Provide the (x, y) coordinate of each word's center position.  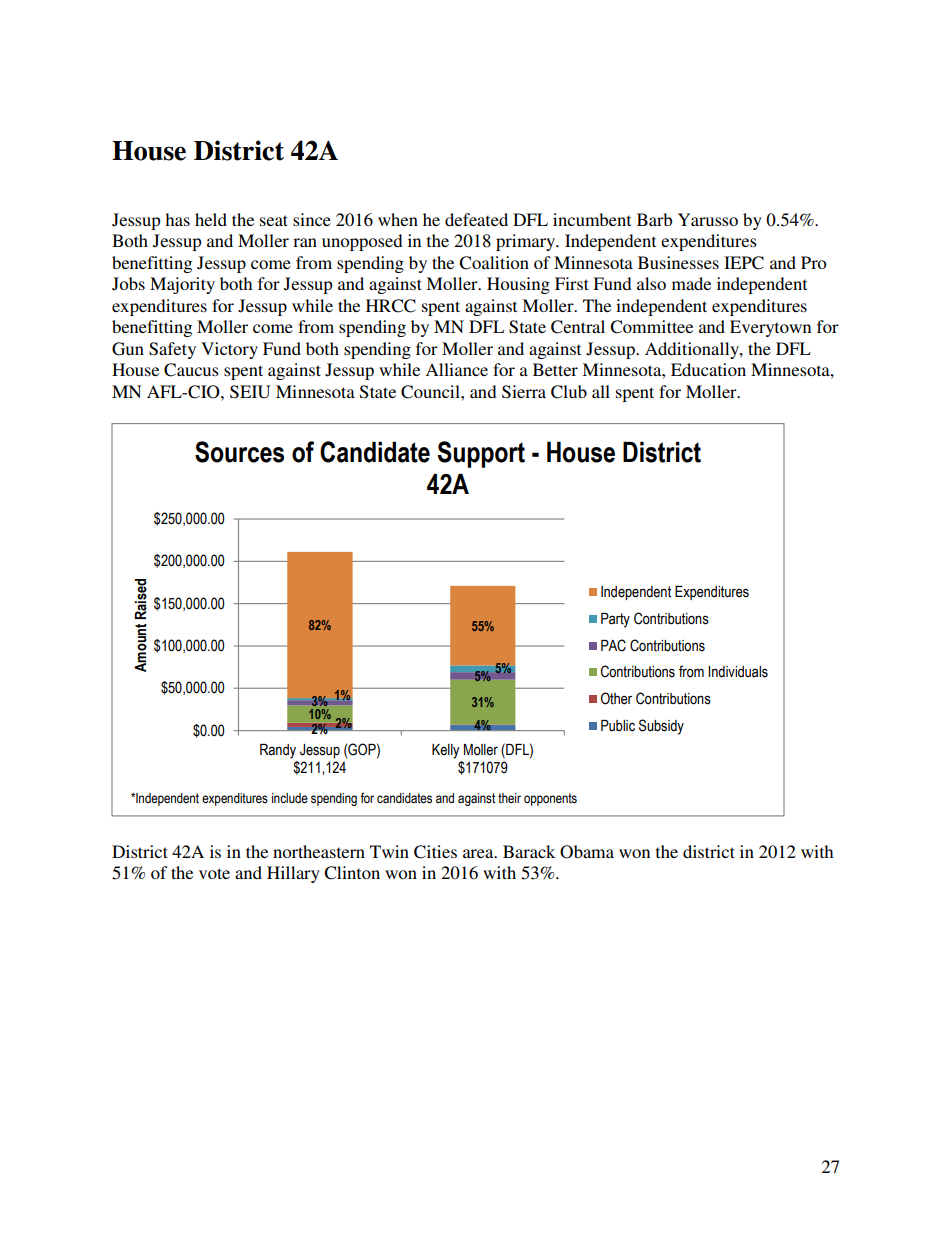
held (211, 219)
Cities (435, 852)
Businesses (678, 262)
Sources (239, 452)
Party (615, 620)
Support (481, 454)
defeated (476, 219)
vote (214, 873)
